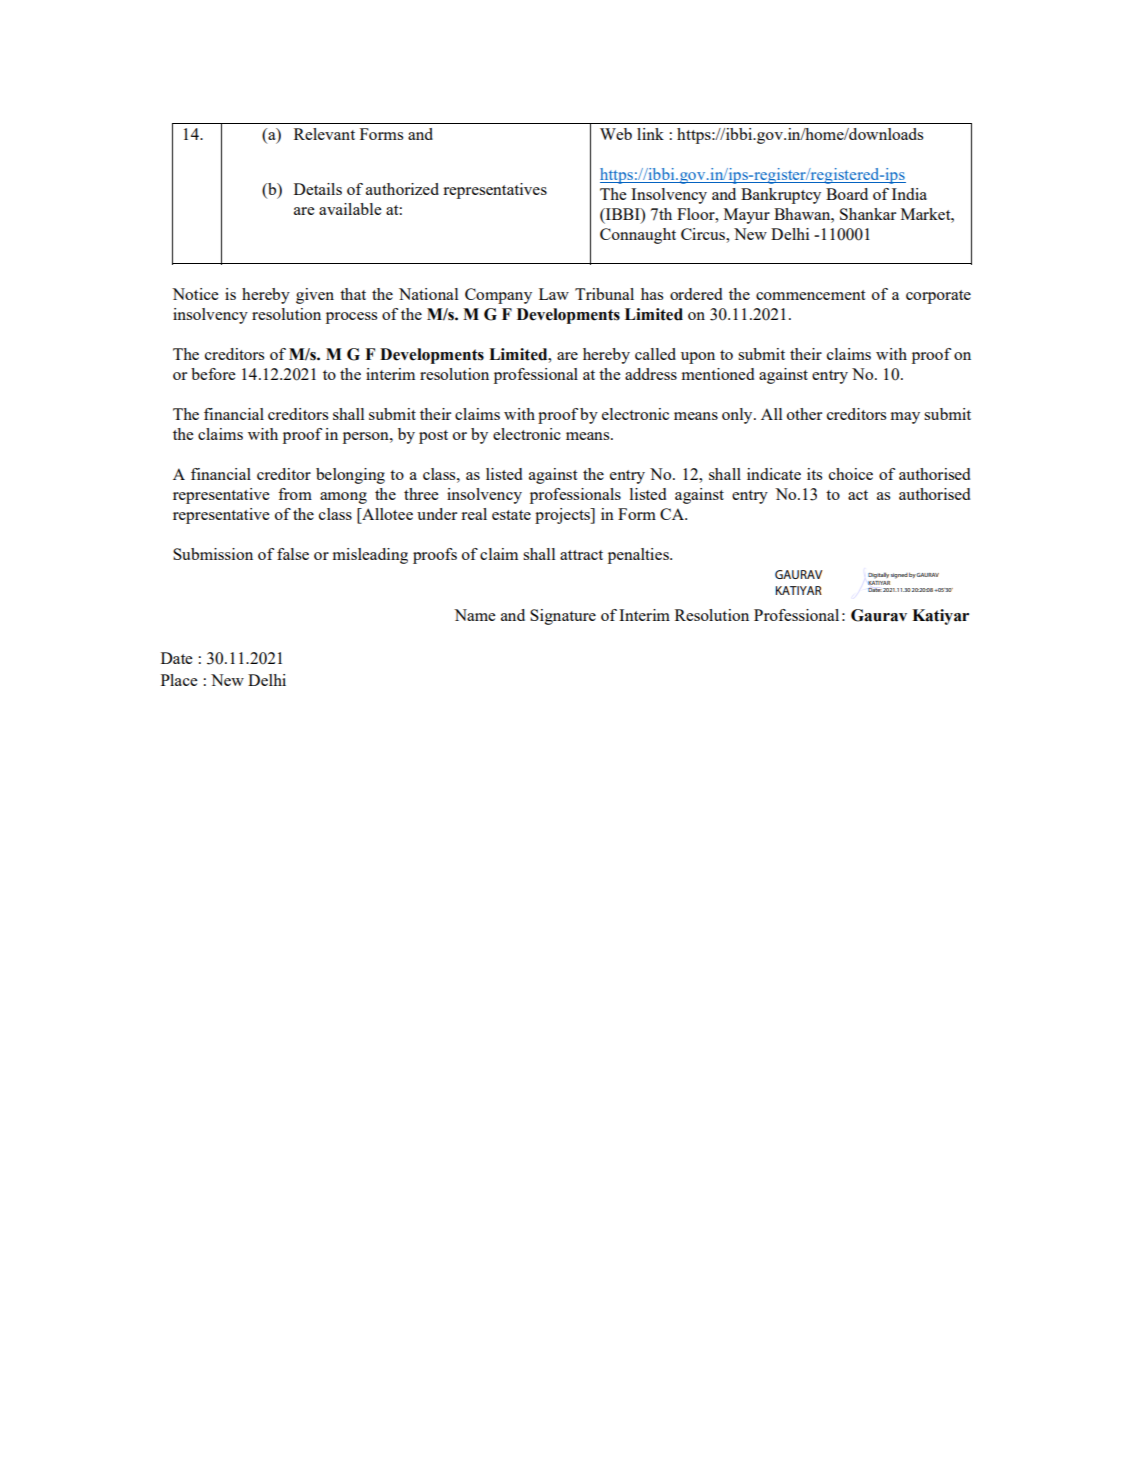 Image resolution: width=1129 pixels, height=1461 pixels. I want to click on Relevant, so click(324, 134).
